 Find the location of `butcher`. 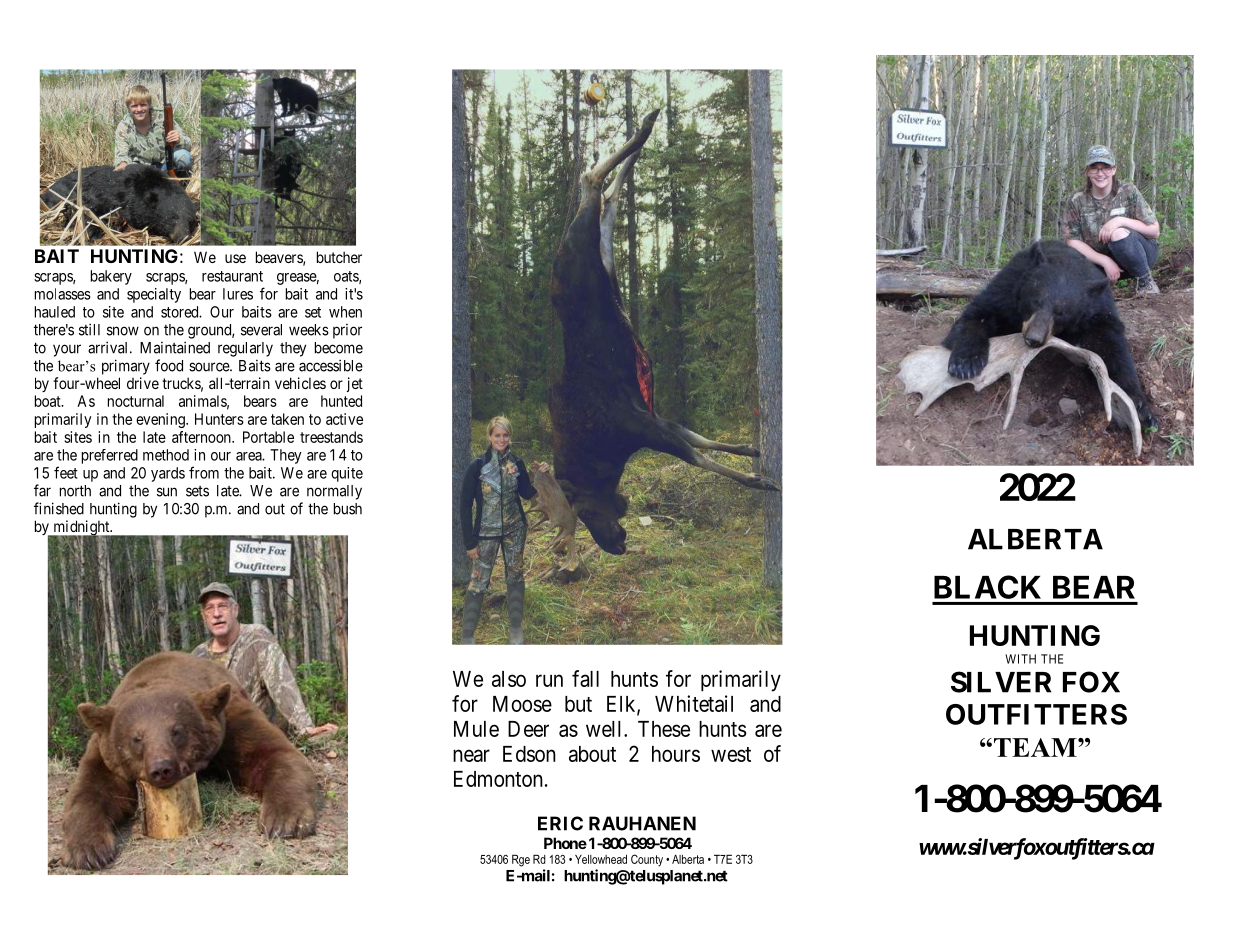

butcher is located at coordinates (339, 257).
